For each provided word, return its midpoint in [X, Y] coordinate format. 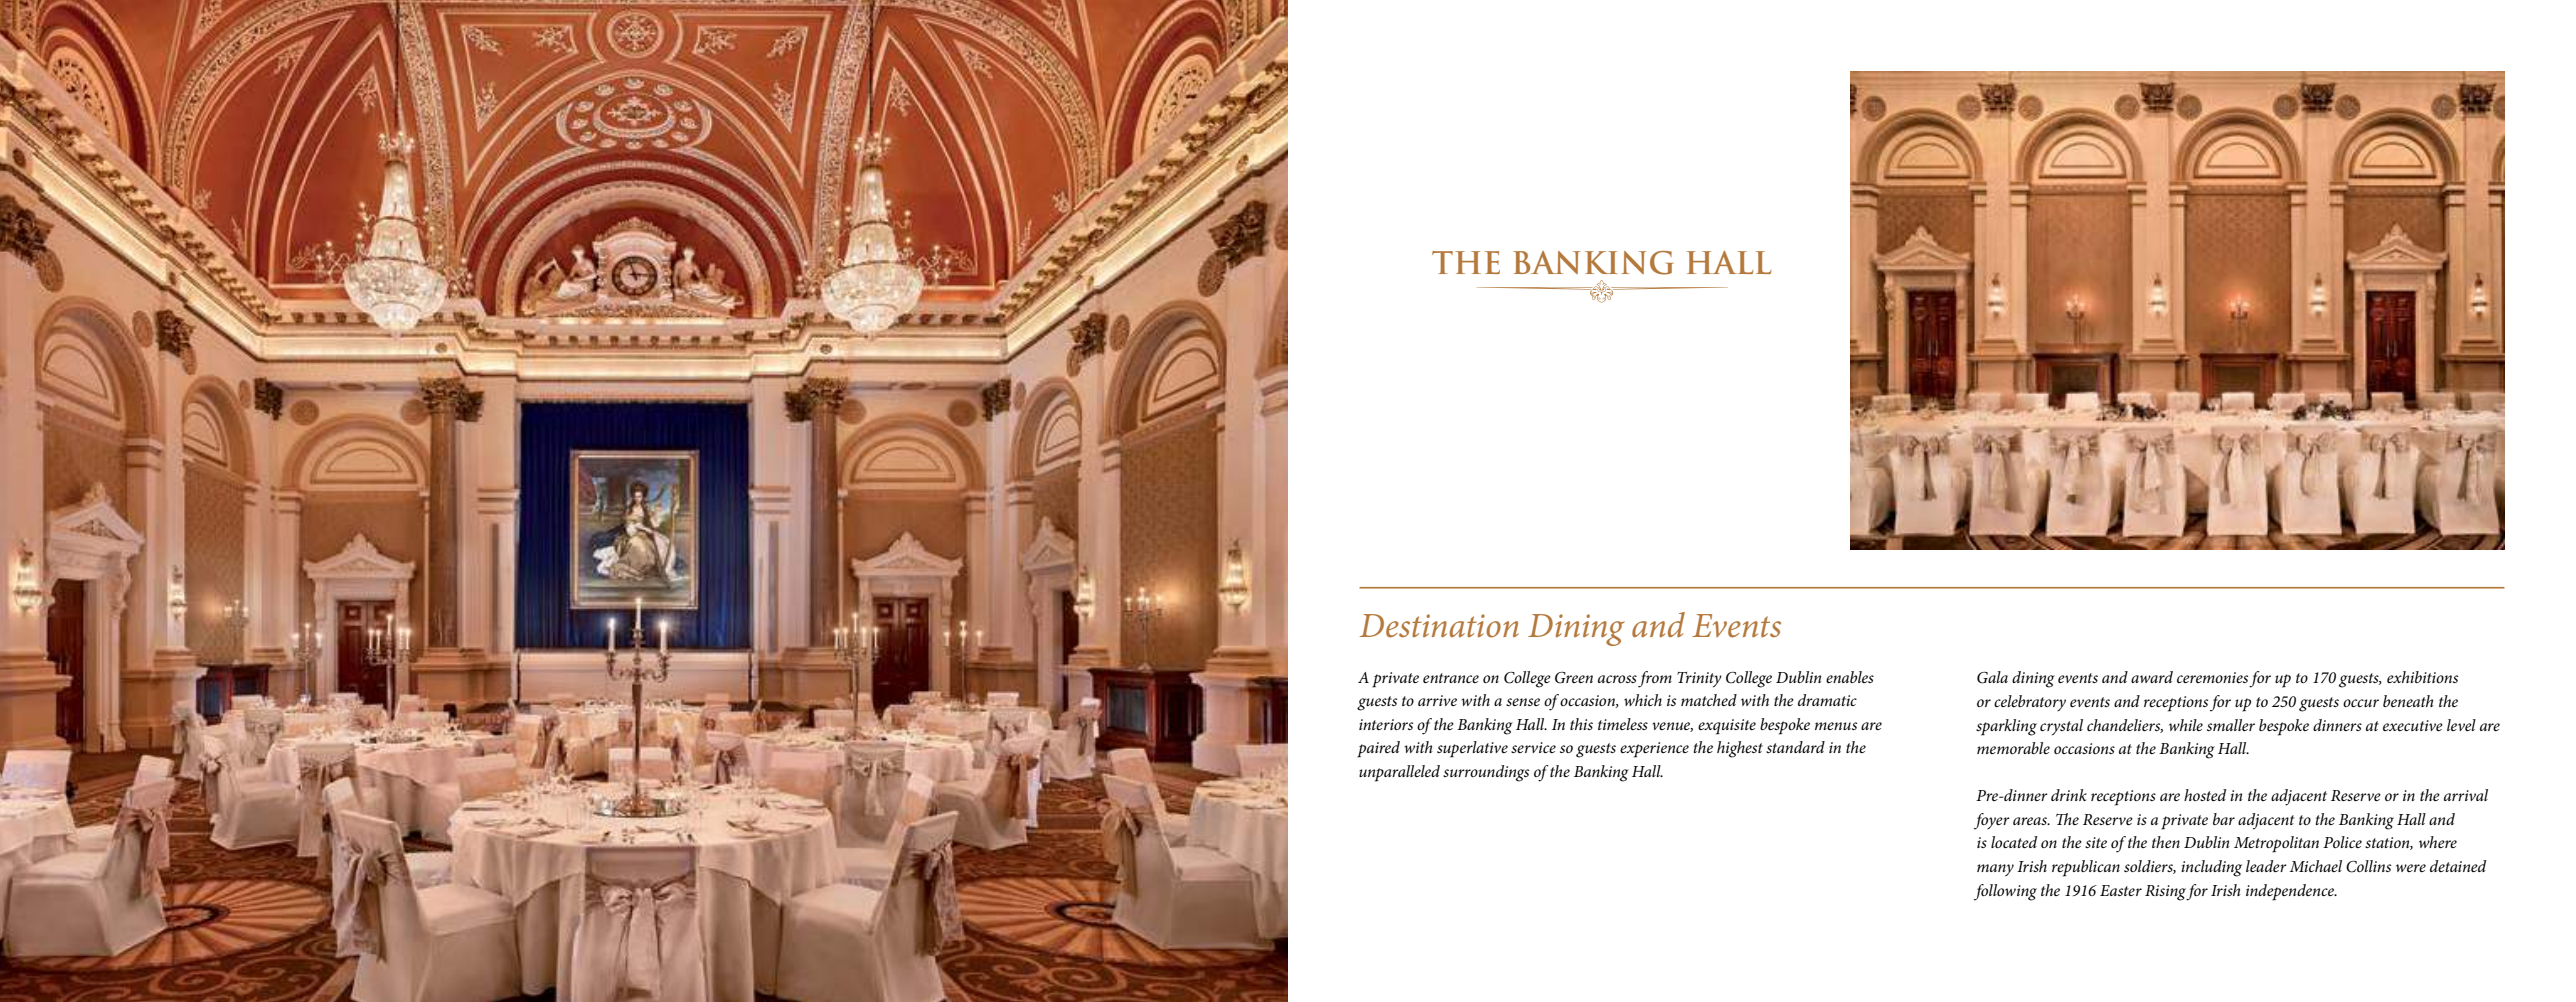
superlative [1472, 749]
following [2005, 892]
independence [2291, 892]
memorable [2013, 748]
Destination [1439, 626]
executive [2413, 725]
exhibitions [2422, 677]
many [1995, 870]
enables [1850, 677]
